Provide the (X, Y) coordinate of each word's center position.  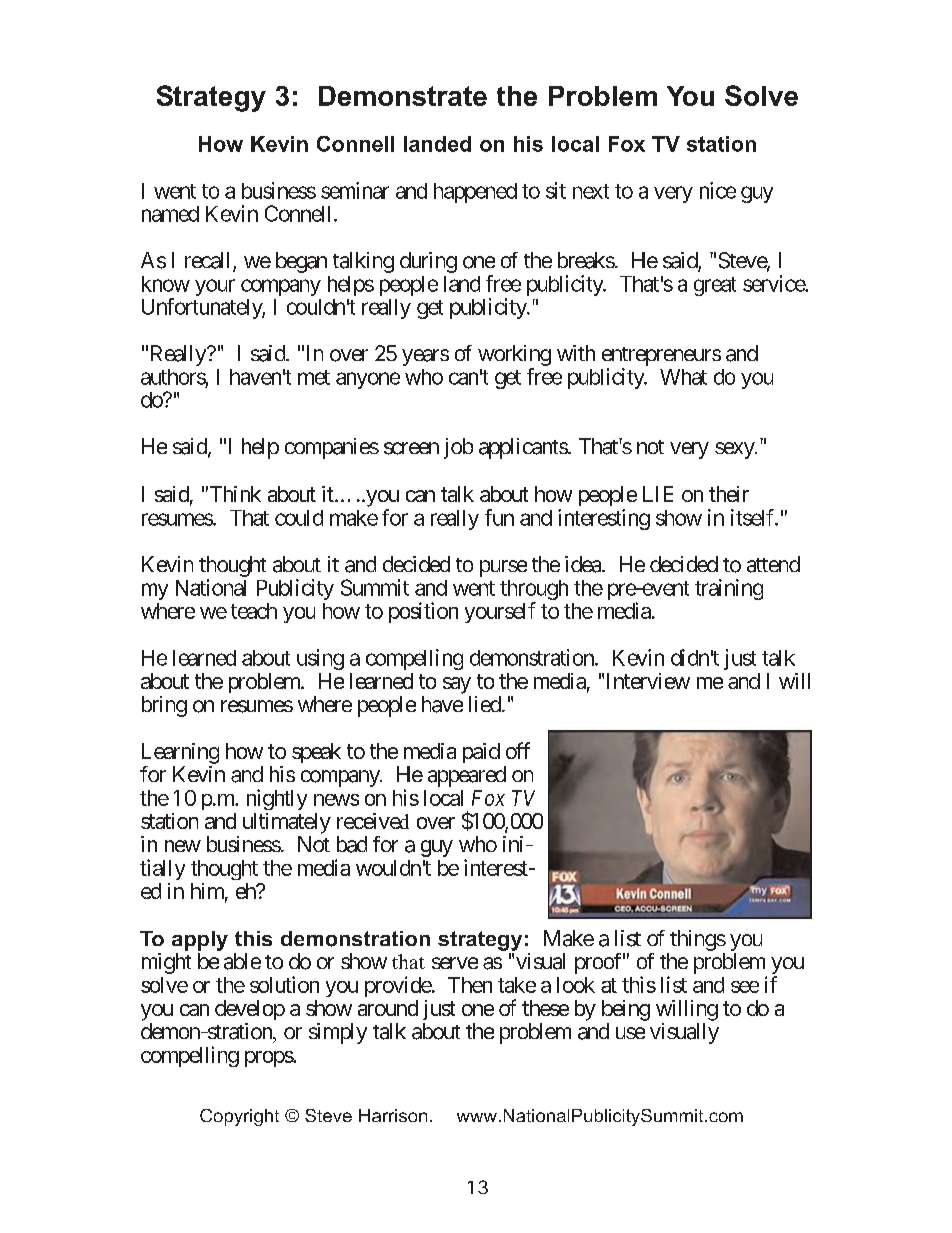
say (457, 685)
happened (475, 193)
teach (254, 611)
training (729, 589)
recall (209, 261)
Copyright (239, 1117)
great (715, 286)
